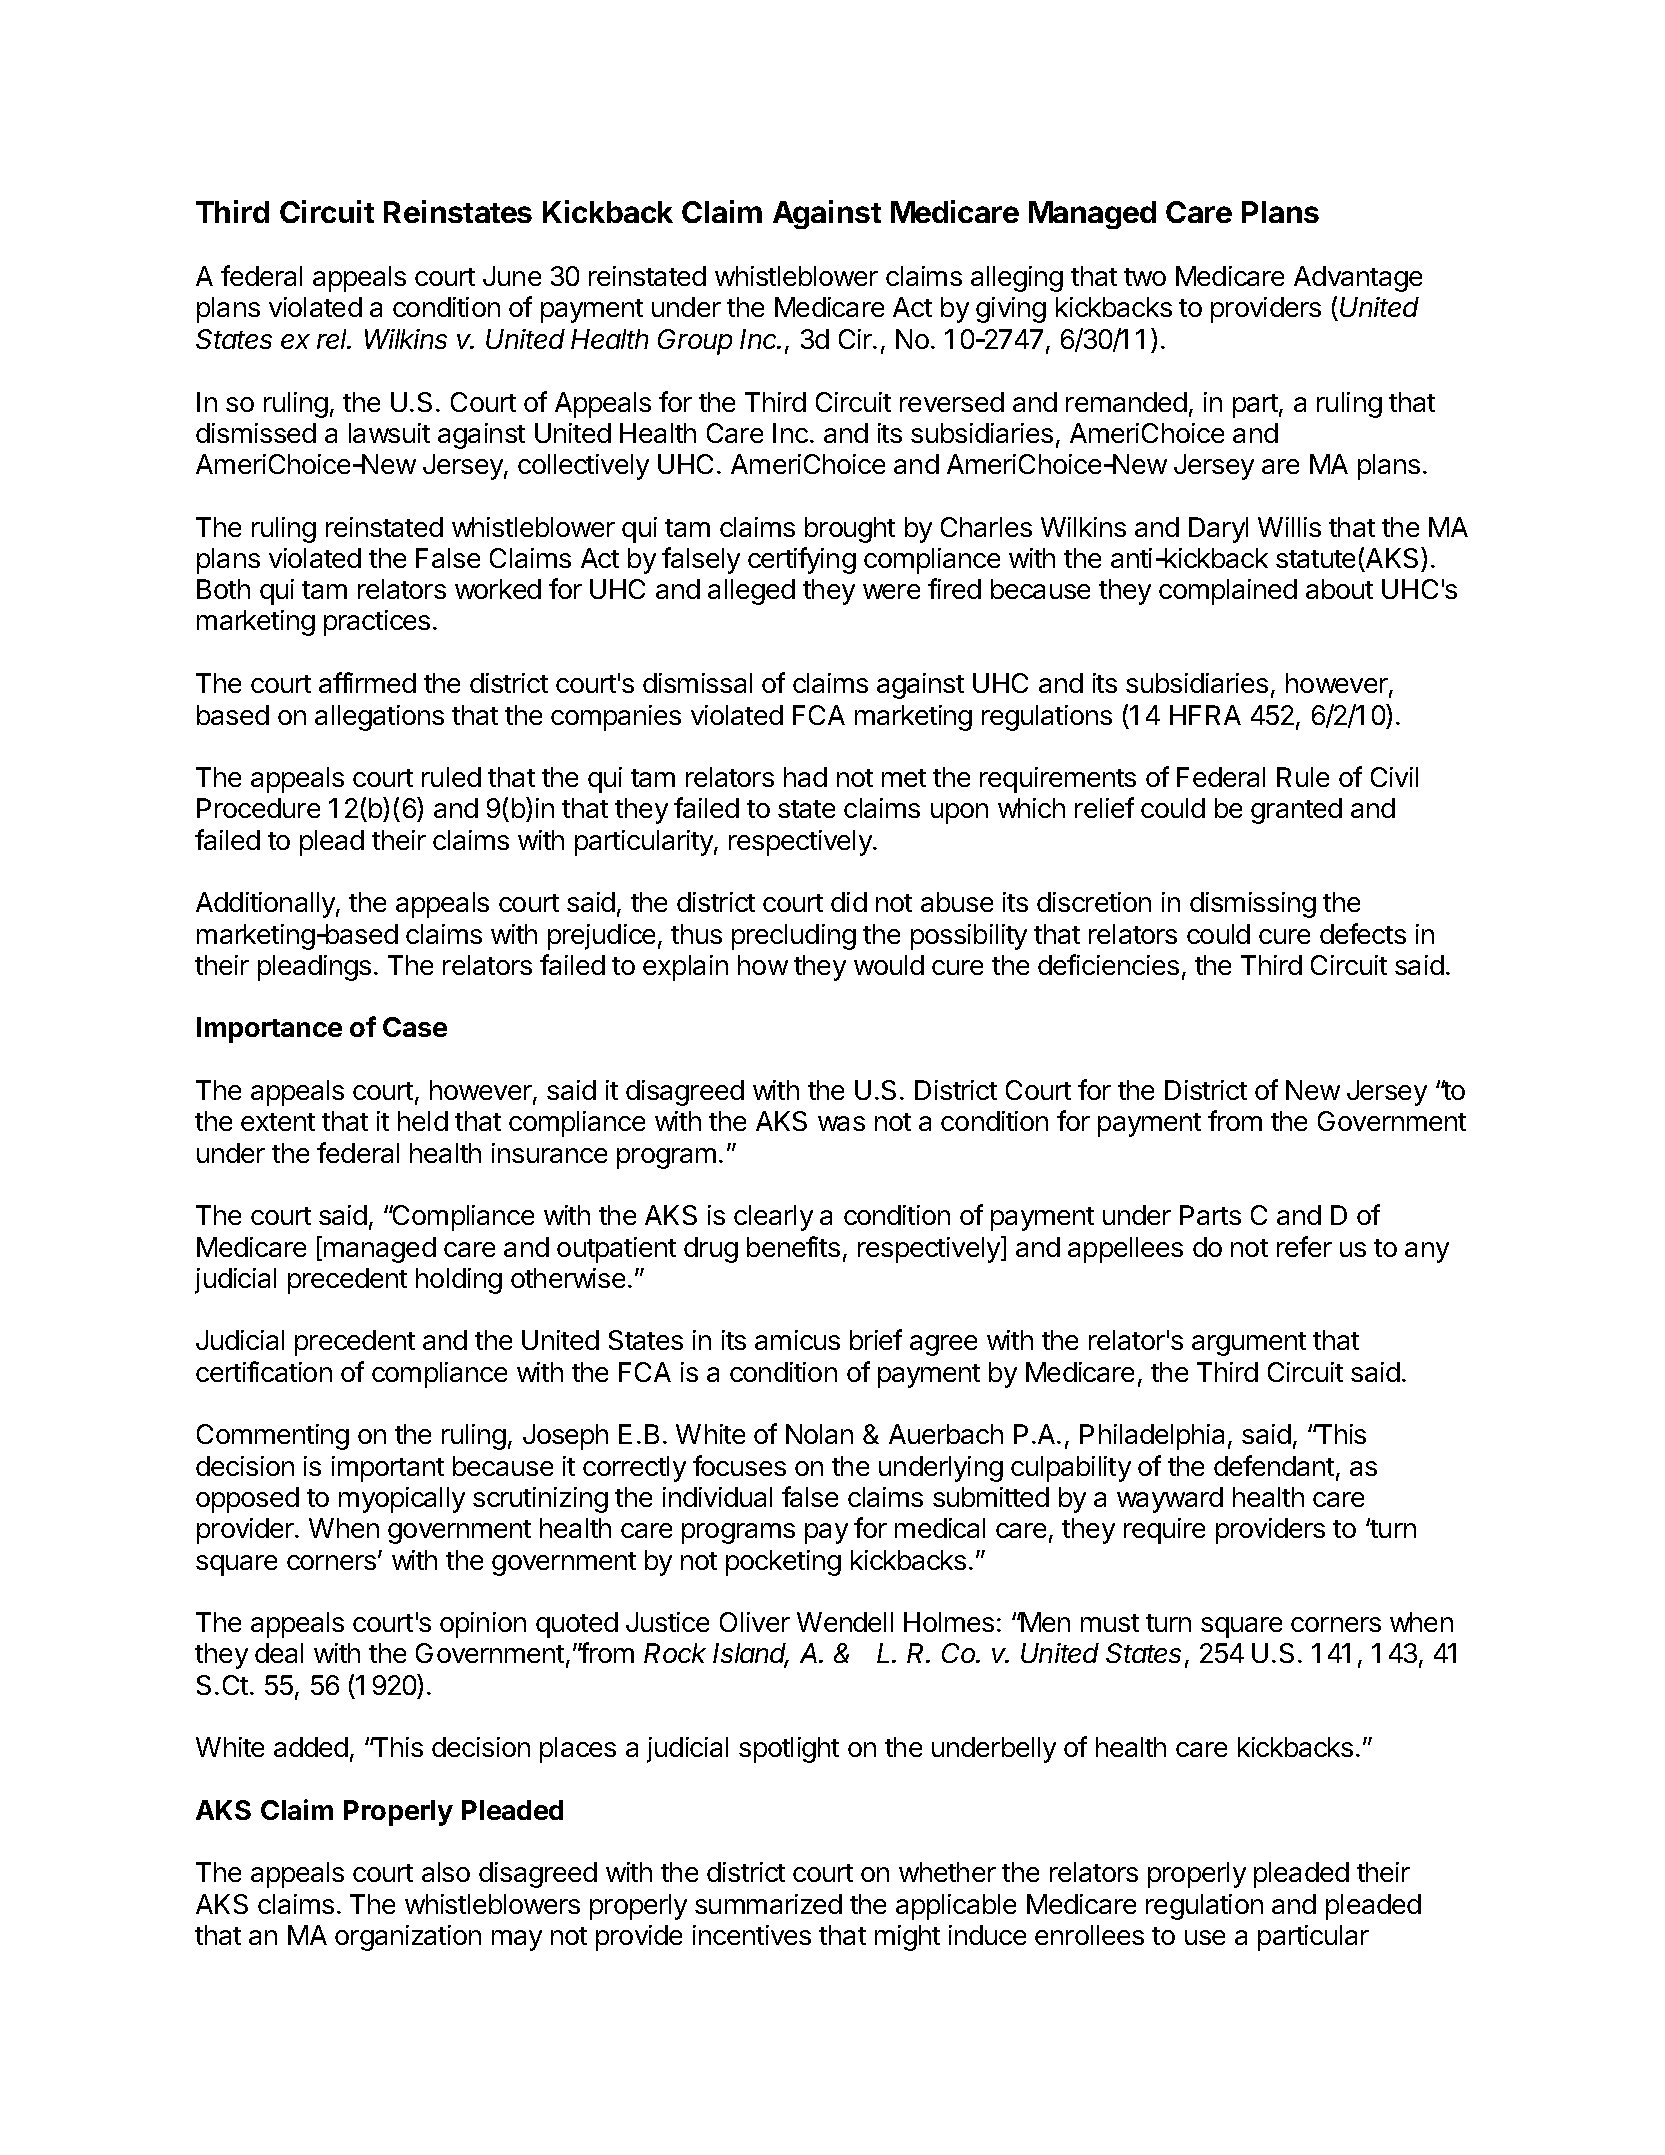 Image resolution: width=1665 pixels, height=2155 pixels. Describe the element at coordinates (408, 1938) in the screenshot. I see `organization` at that location.
